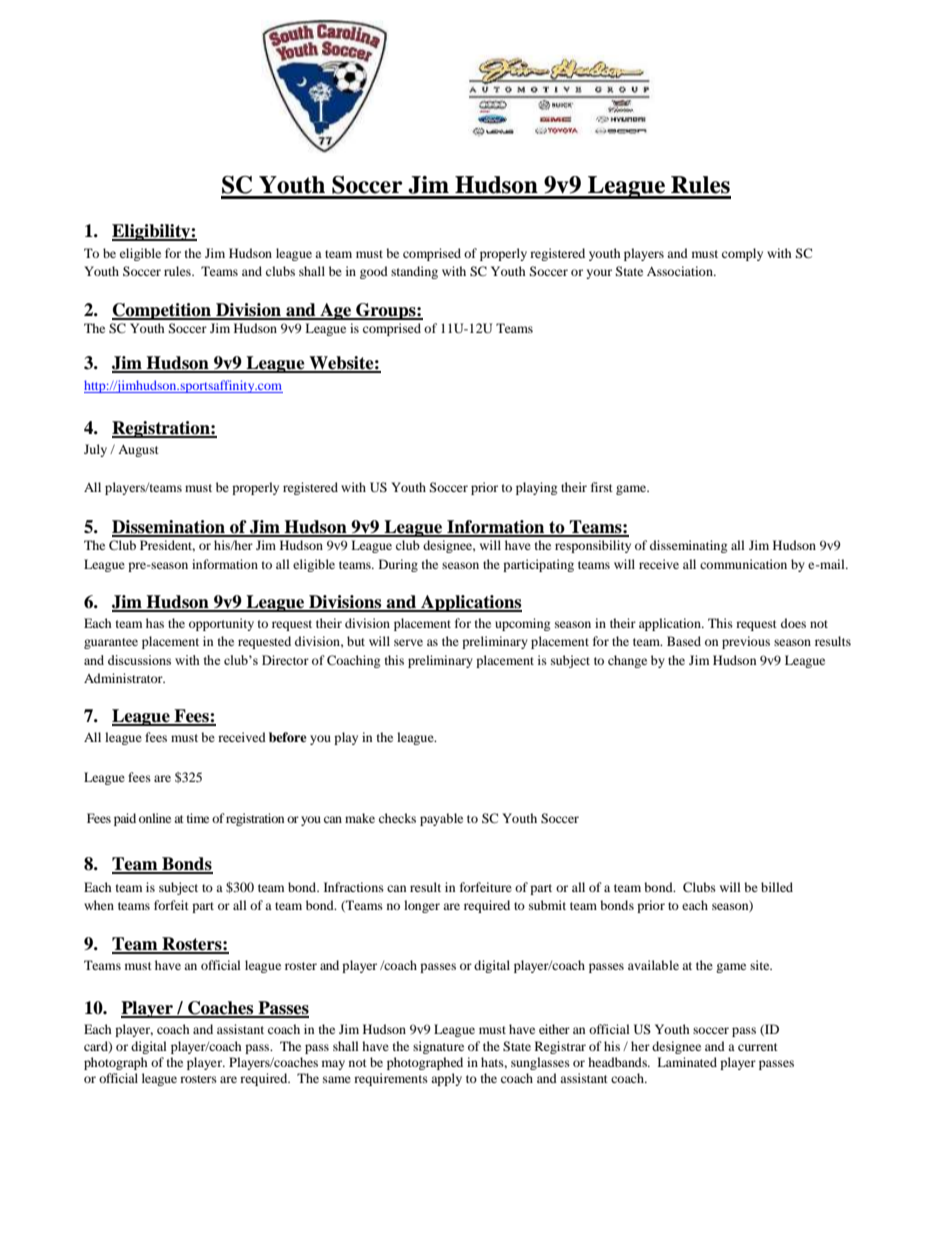 The image size is (952, 1233). What do you see at coordinates (441, 819) in the document?
I see `payable` at bounding box center [441, 819].
